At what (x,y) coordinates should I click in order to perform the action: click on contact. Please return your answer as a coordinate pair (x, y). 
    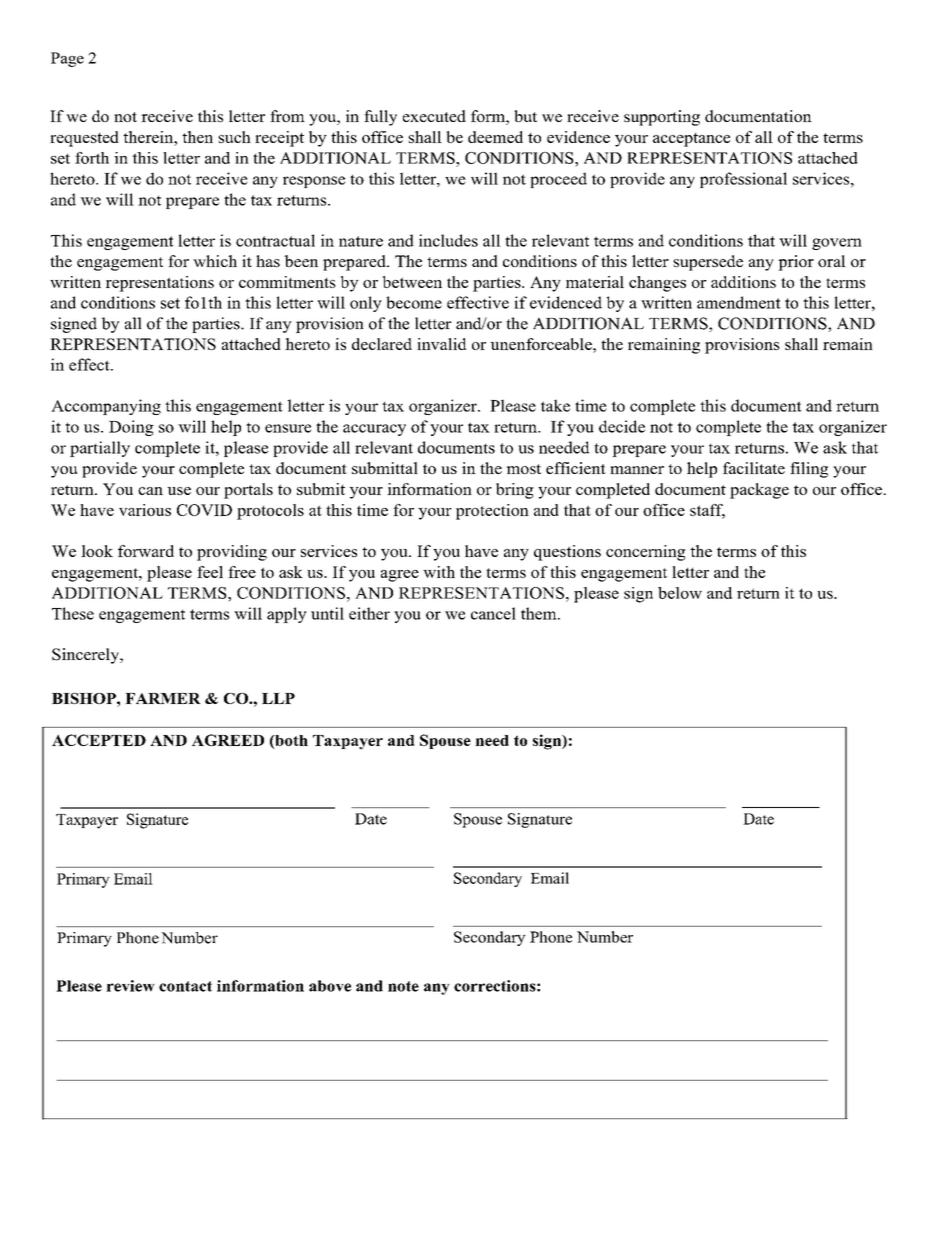
    Looking at the image, I should click on (185, 986).
